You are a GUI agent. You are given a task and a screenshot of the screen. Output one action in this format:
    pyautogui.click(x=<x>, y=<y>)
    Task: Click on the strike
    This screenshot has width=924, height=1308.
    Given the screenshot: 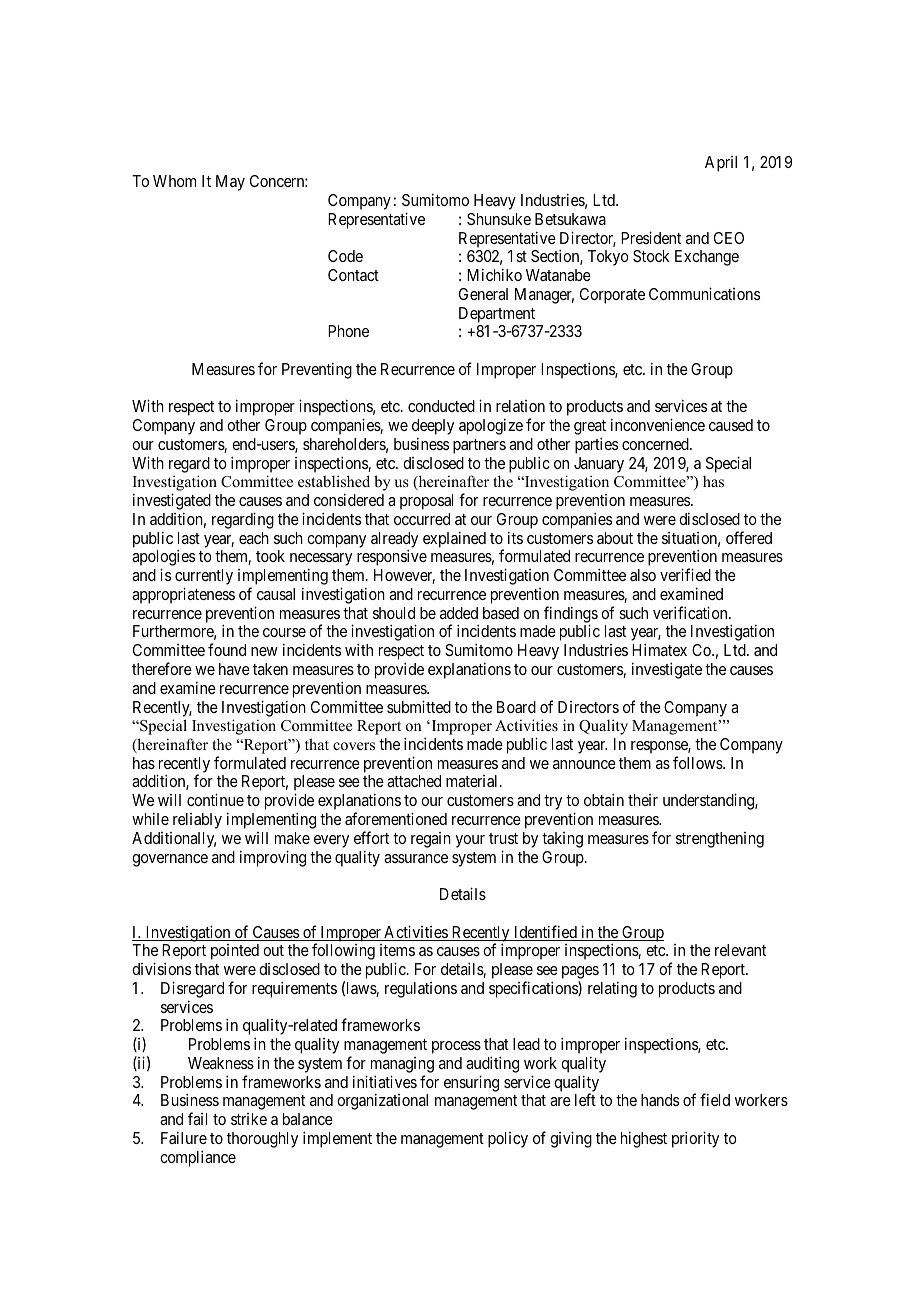 What is the action you would take?
    pyautogui.click(x=249, y=1119)
